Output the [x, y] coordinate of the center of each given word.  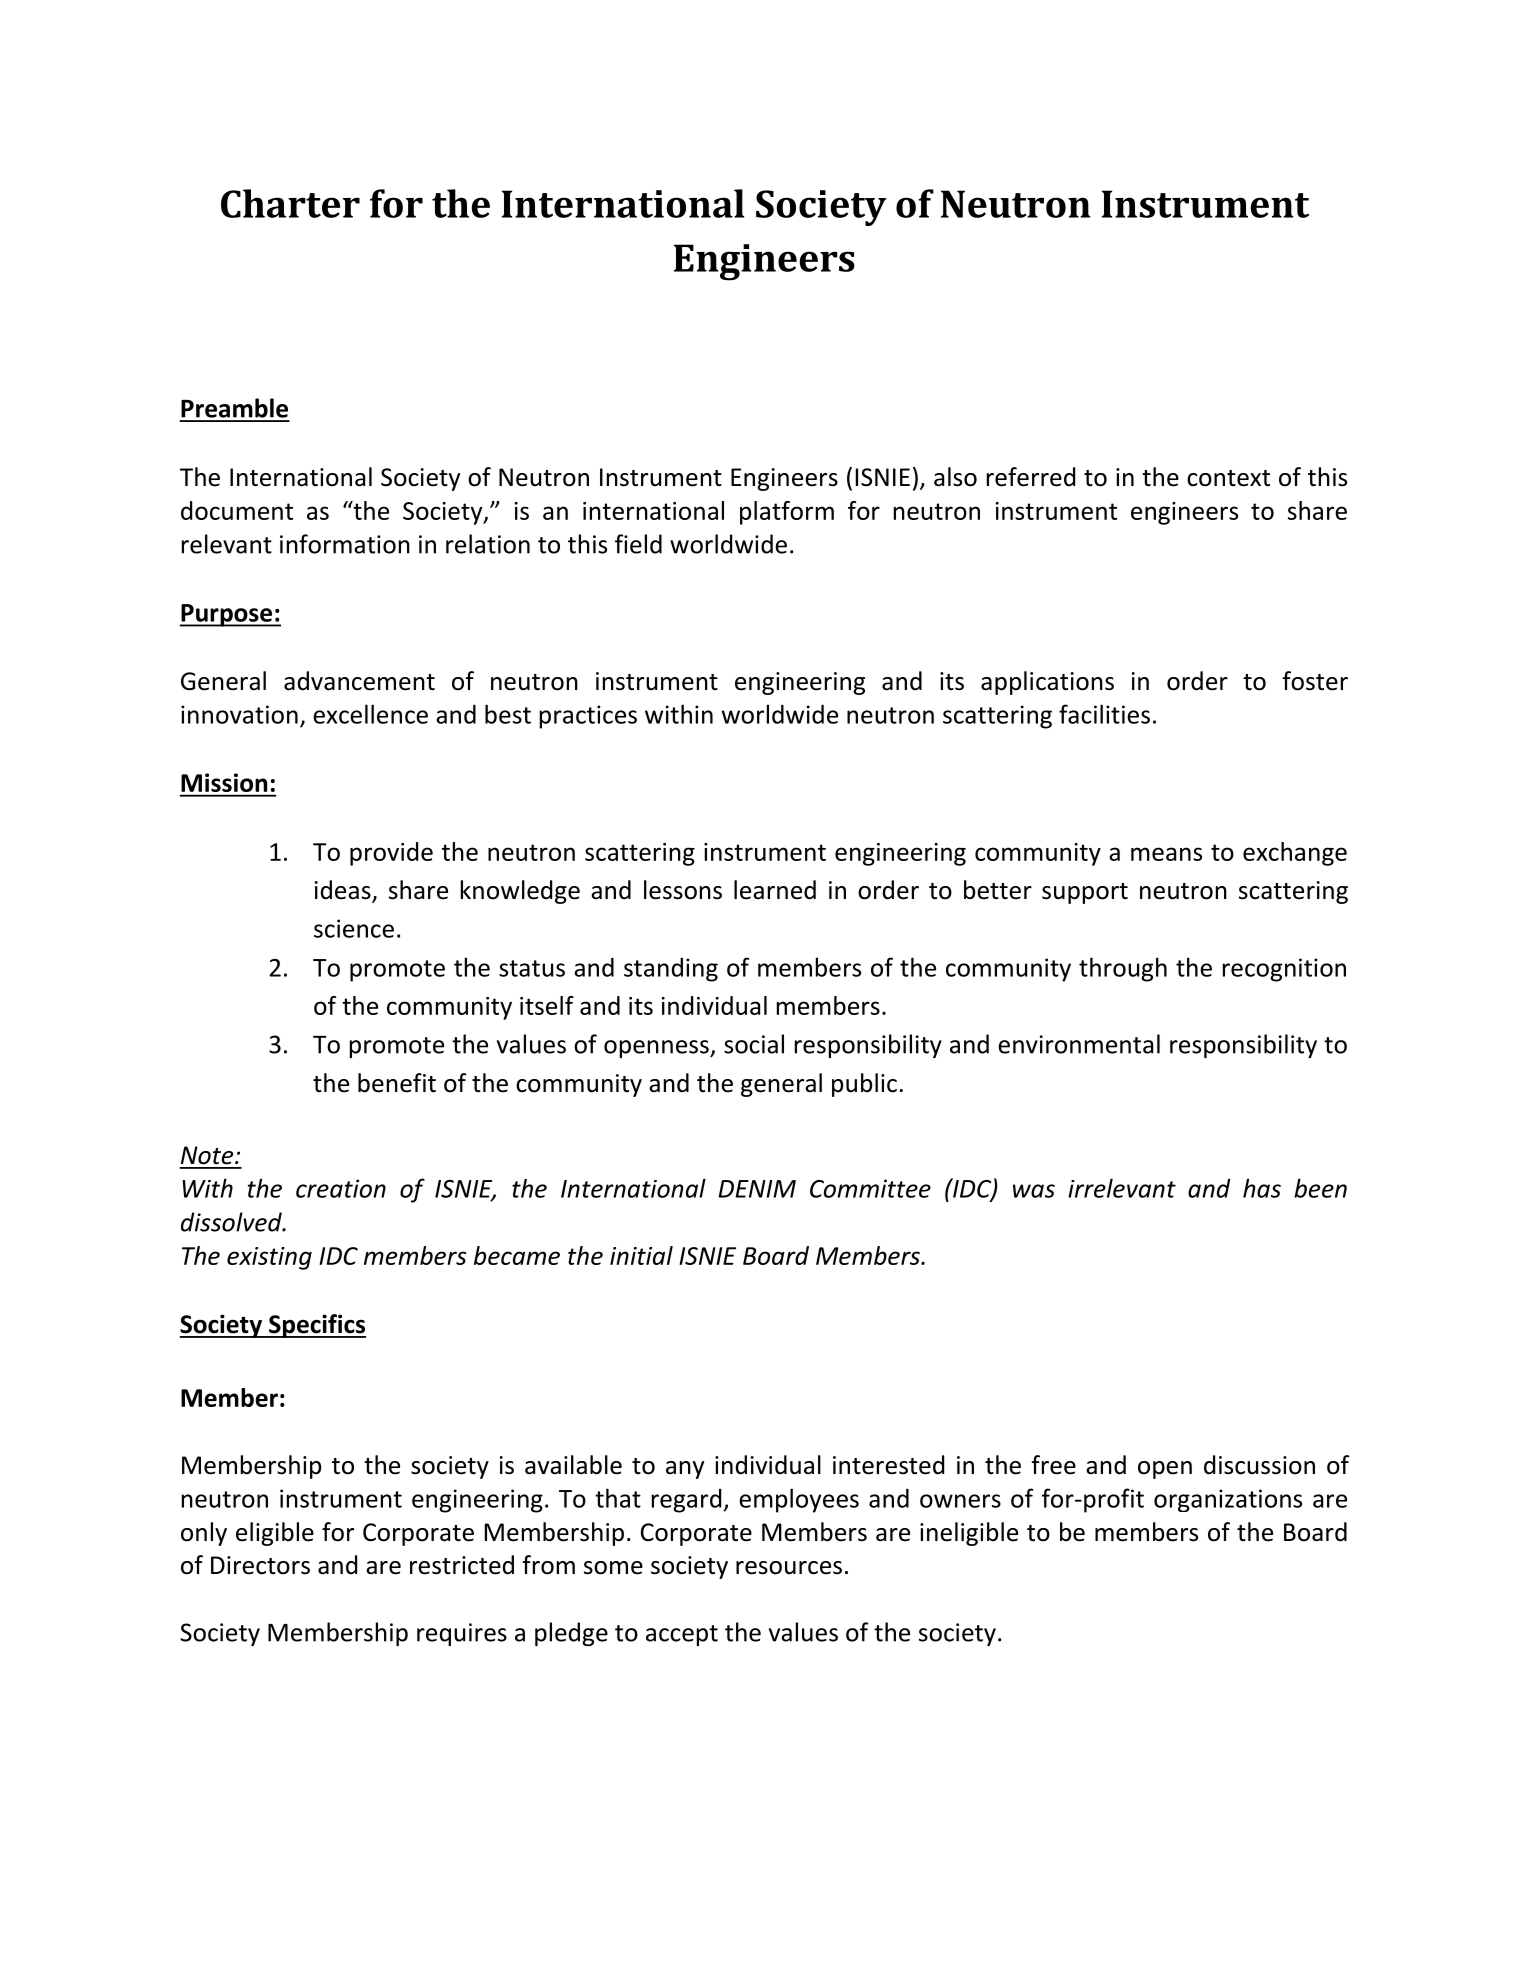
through [1123, 969]
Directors [260, 1565]
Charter [290, 203]
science [354, 928]
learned [775, 890]
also [955, 477]
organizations [1228, 1500]
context [1228, 478]
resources [789, 1568]
